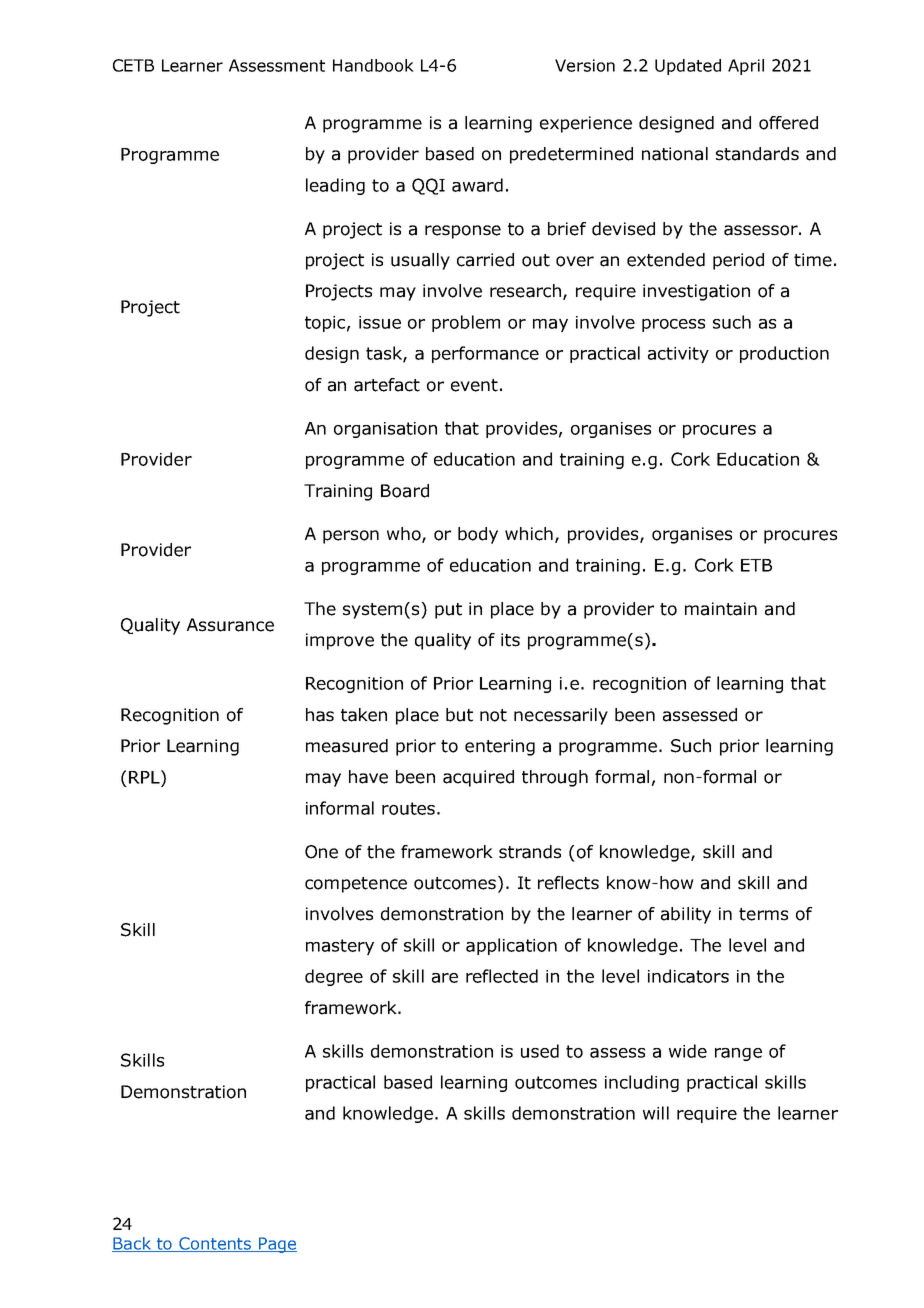 This page has width=924, height=1308. I want to click on award, so click(477, 185).
